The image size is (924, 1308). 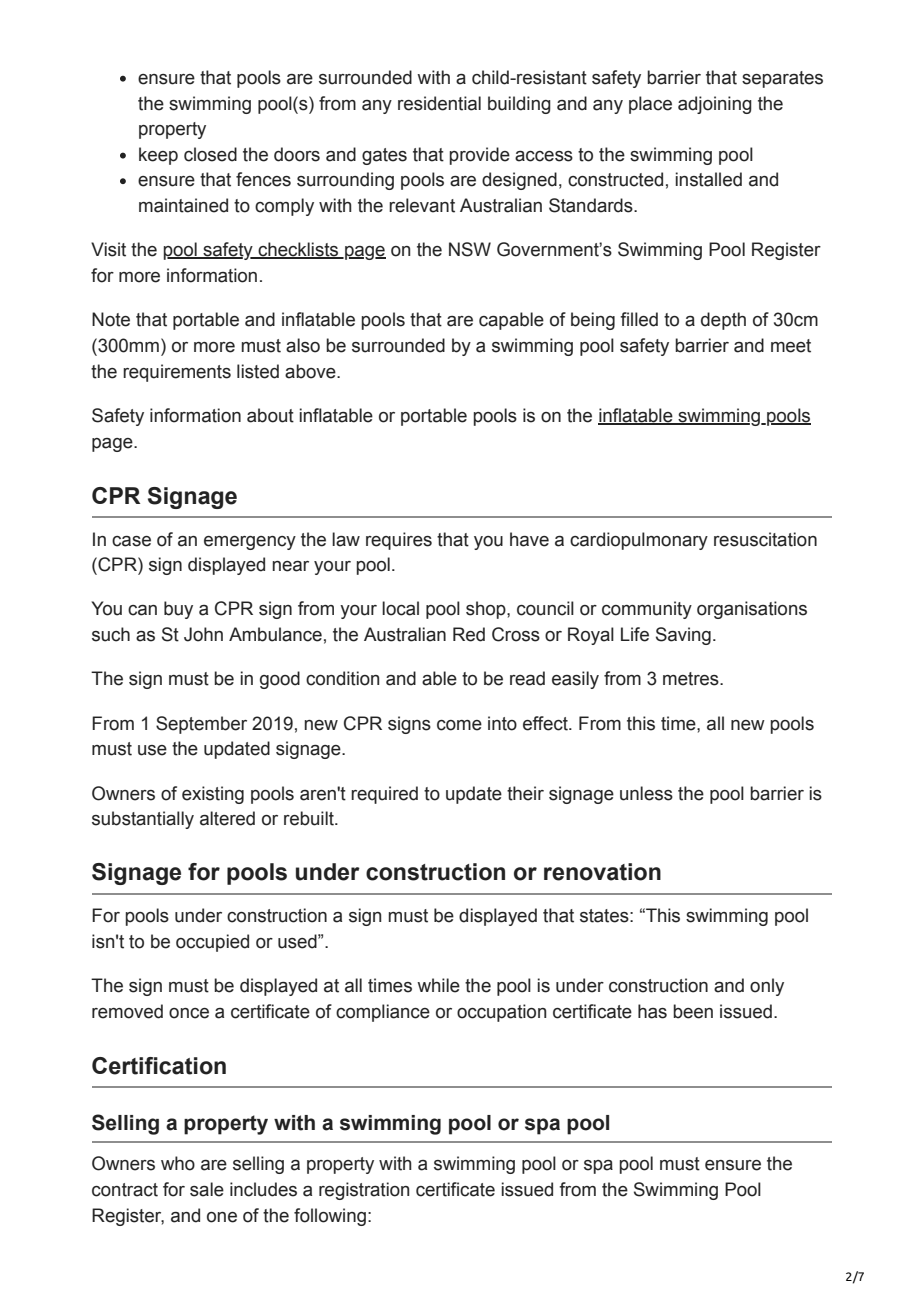 What do you see at coordinates (439, 103) in the image?
I see `residential` at bounding box center [439, 103].
